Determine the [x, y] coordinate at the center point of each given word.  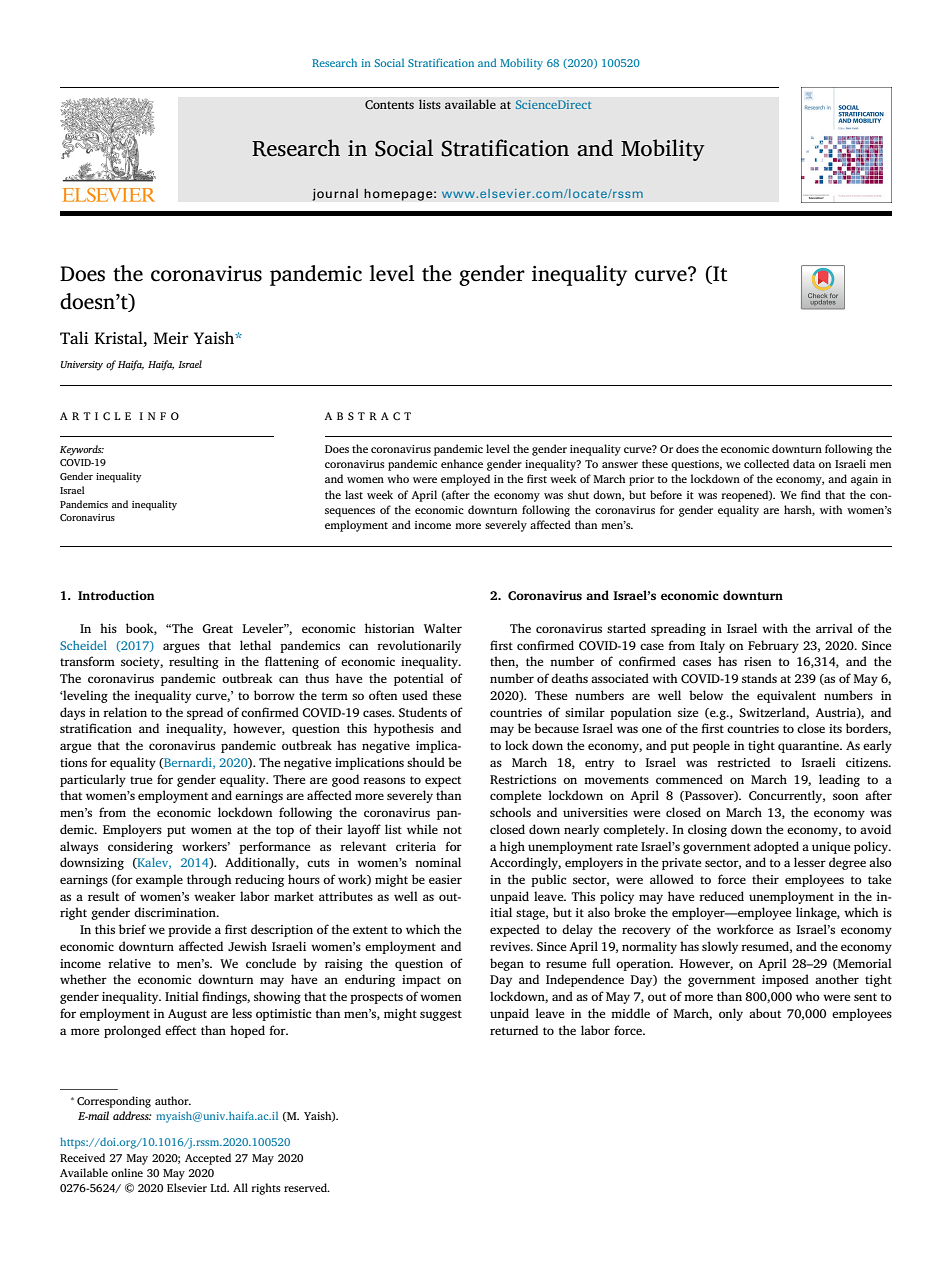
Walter [443, 628]
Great [217, 629]
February [773, 646]
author [173, 1100]
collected [766, 463]
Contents [389, 105]
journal [335, 194]
